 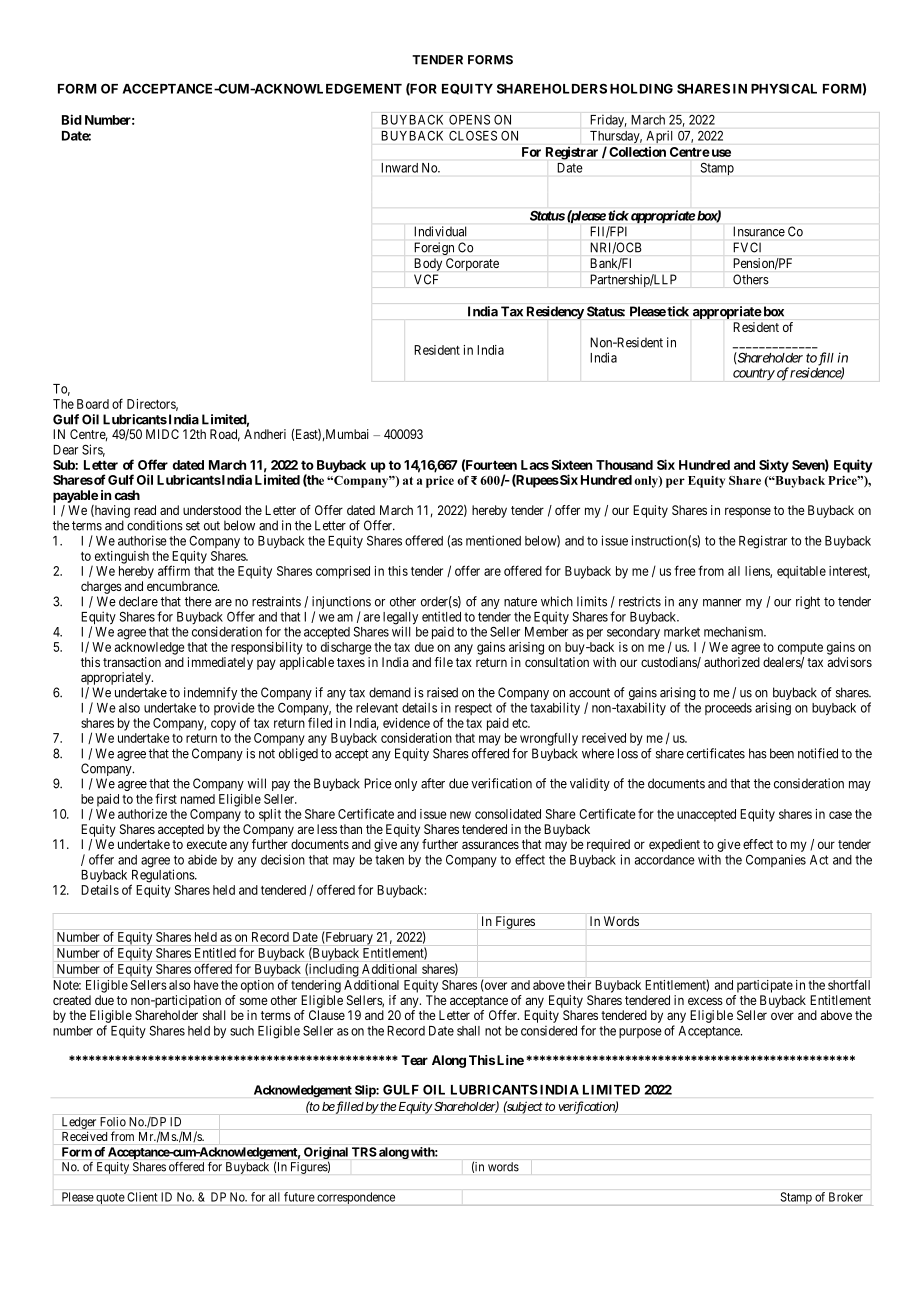 I want to click on transaction, so click(x=132, y=662).
